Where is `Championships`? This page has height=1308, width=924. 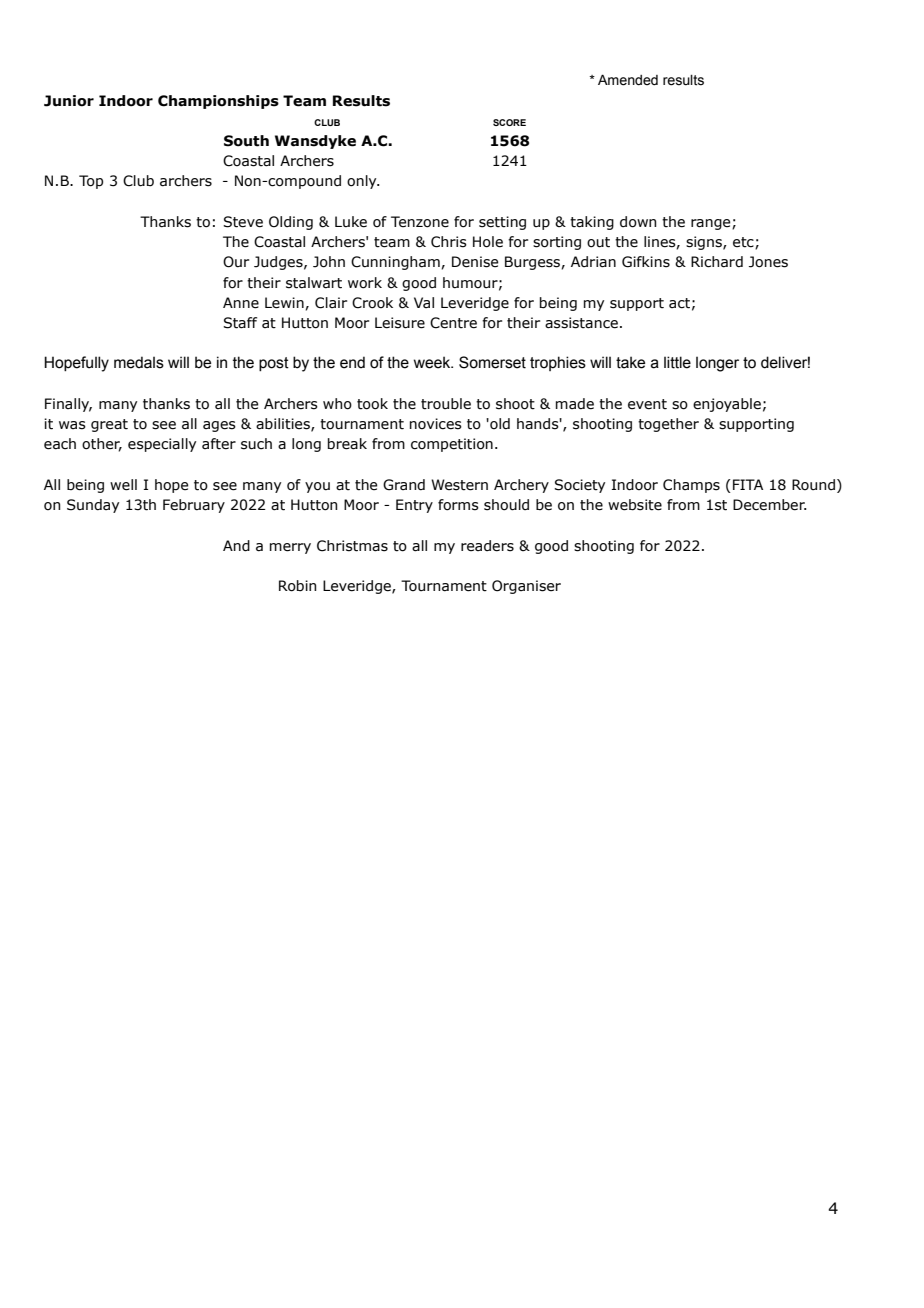
Championships is located at coordinates (218, 102).
